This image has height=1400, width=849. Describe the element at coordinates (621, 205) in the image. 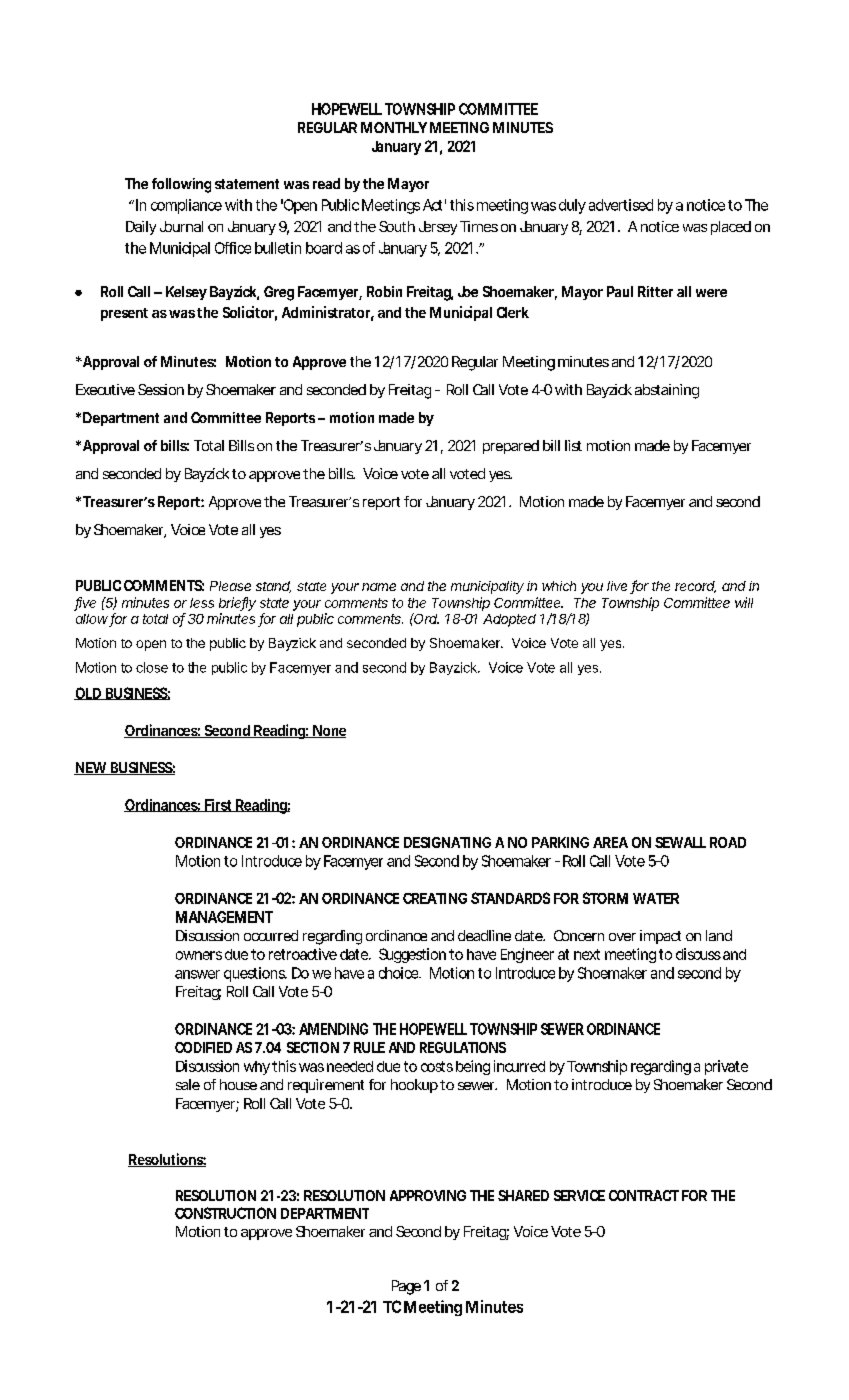

I see `advertised` at that location.
